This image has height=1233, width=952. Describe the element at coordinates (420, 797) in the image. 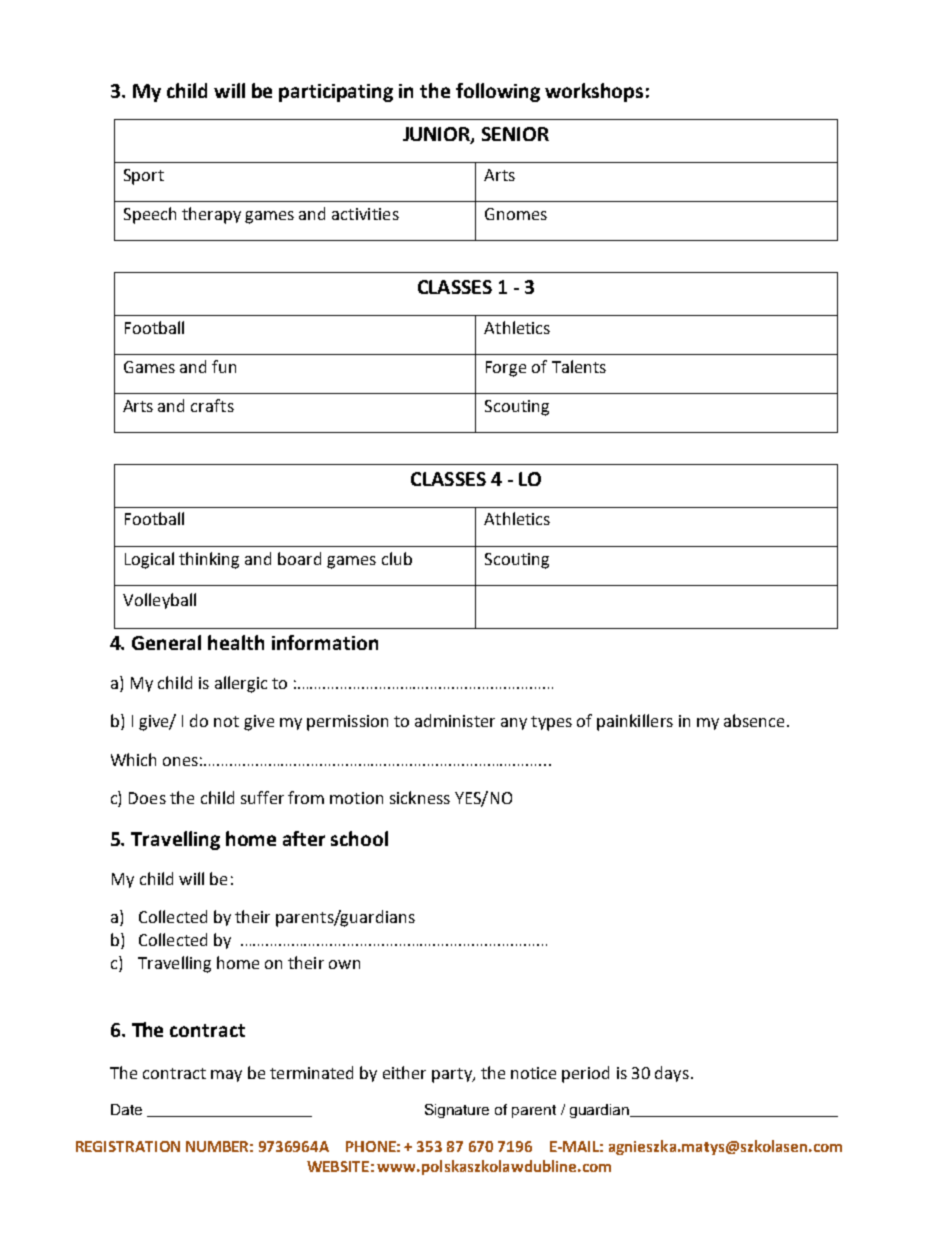

I see `sickness` at that location.
